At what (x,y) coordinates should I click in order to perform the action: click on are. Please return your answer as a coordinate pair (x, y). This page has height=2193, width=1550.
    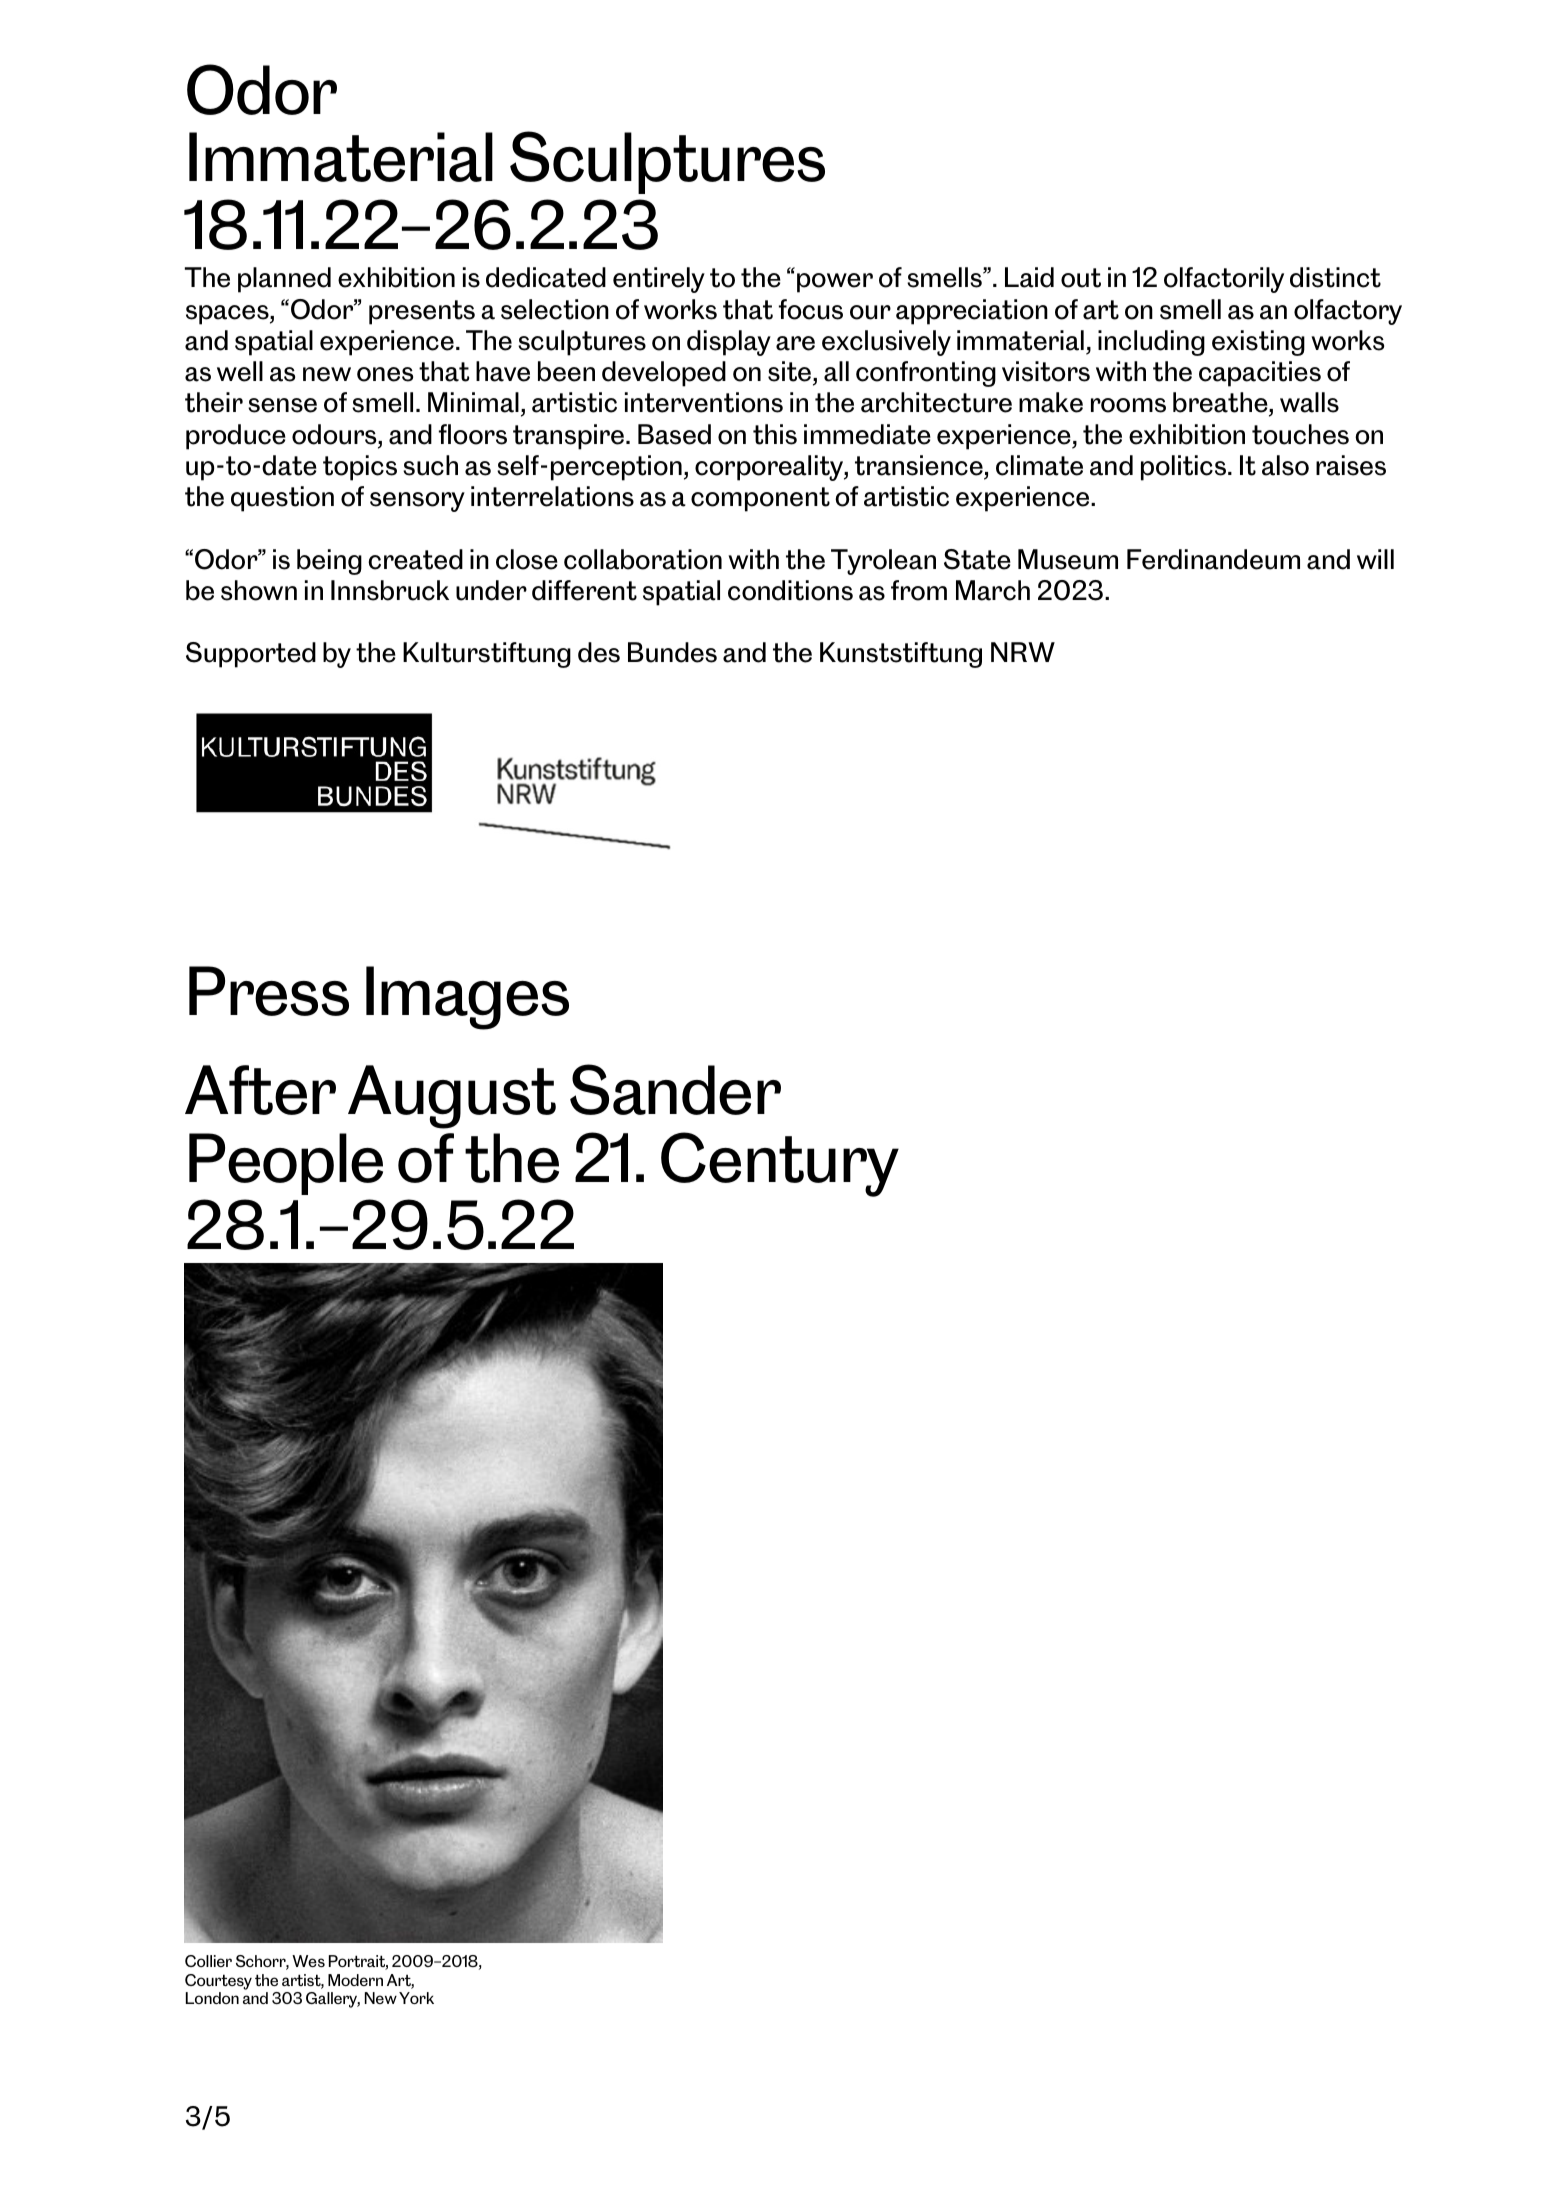
    Looking at the image, I should click on (795, 343).
